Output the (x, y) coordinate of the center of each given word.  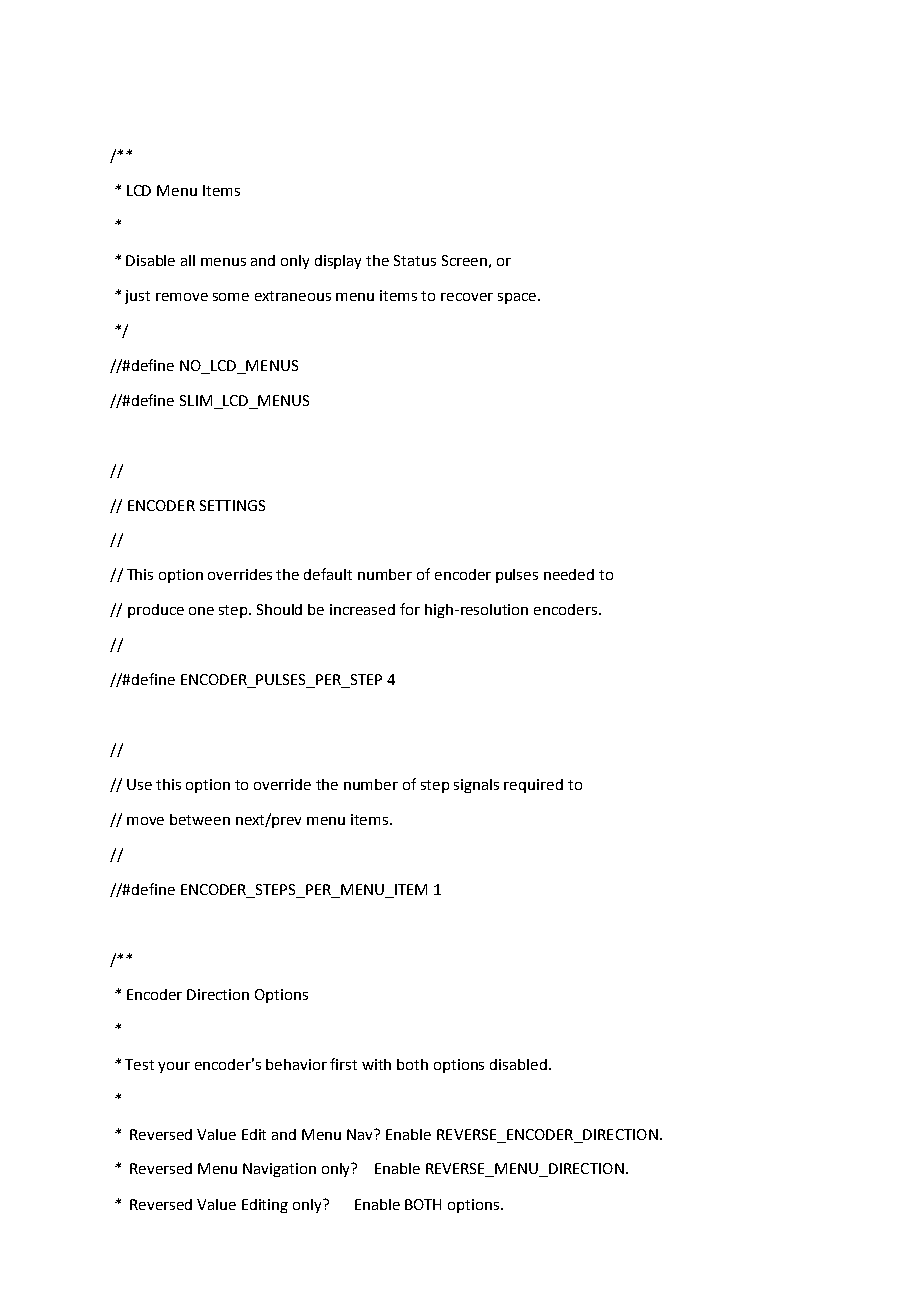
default (328, 574)
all (188, 260)
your (174, 1067)
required (533, 786)
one (201, 611)
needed (569, 574)
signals (476, 786)
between (200, 819)
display (338, 262)
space (518, 298)
